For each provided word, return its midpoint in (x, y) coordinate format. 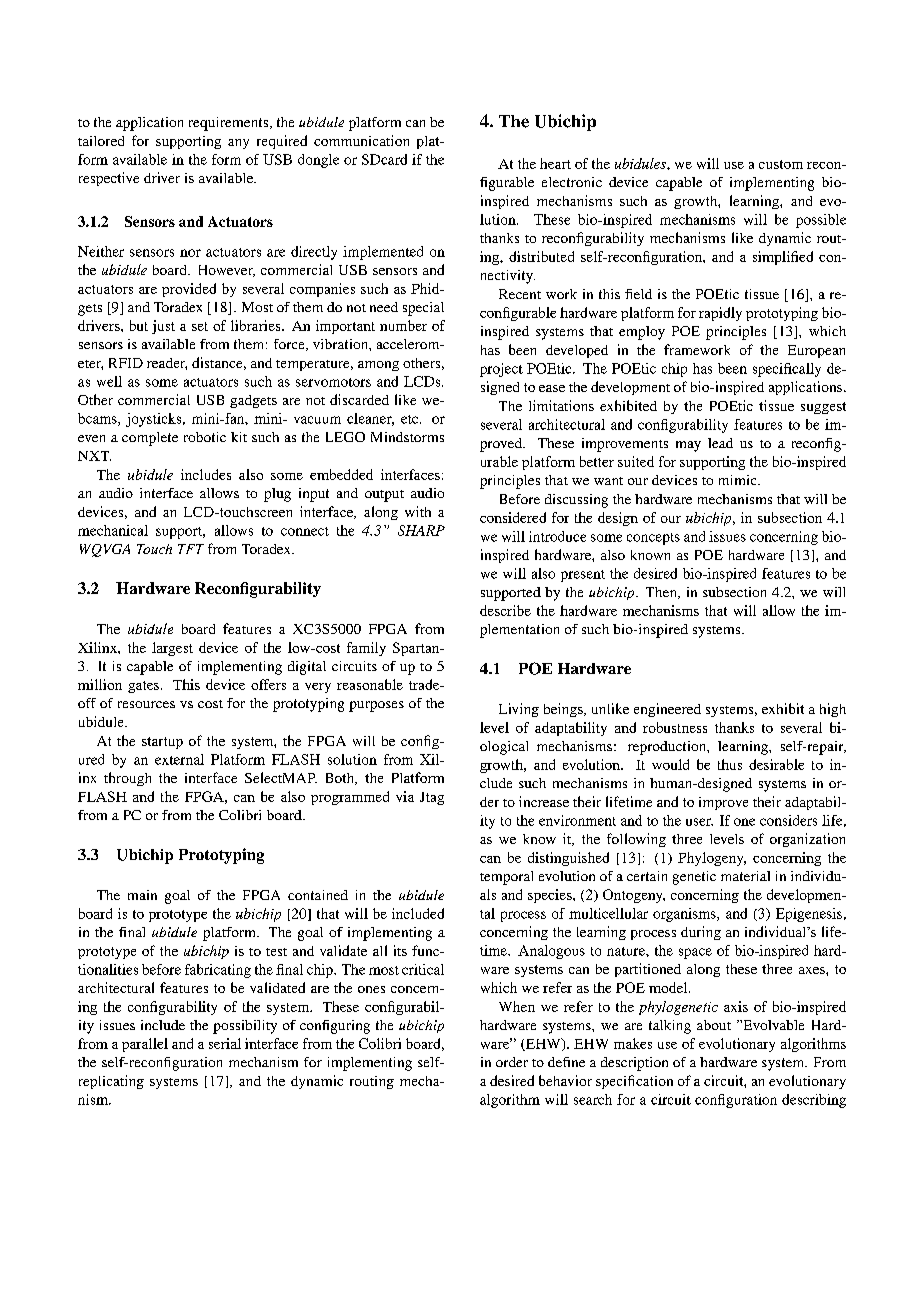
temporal (506, 878)
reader (167, 364)
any (238, 144)
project (501, 370)
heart (555, 163)
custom (781, 164)
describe (505, 610)
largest (172, 649)
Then (662, 593)
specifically (787, 370)
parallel (145, 1045)
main (142, 895)
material (745, 876)
